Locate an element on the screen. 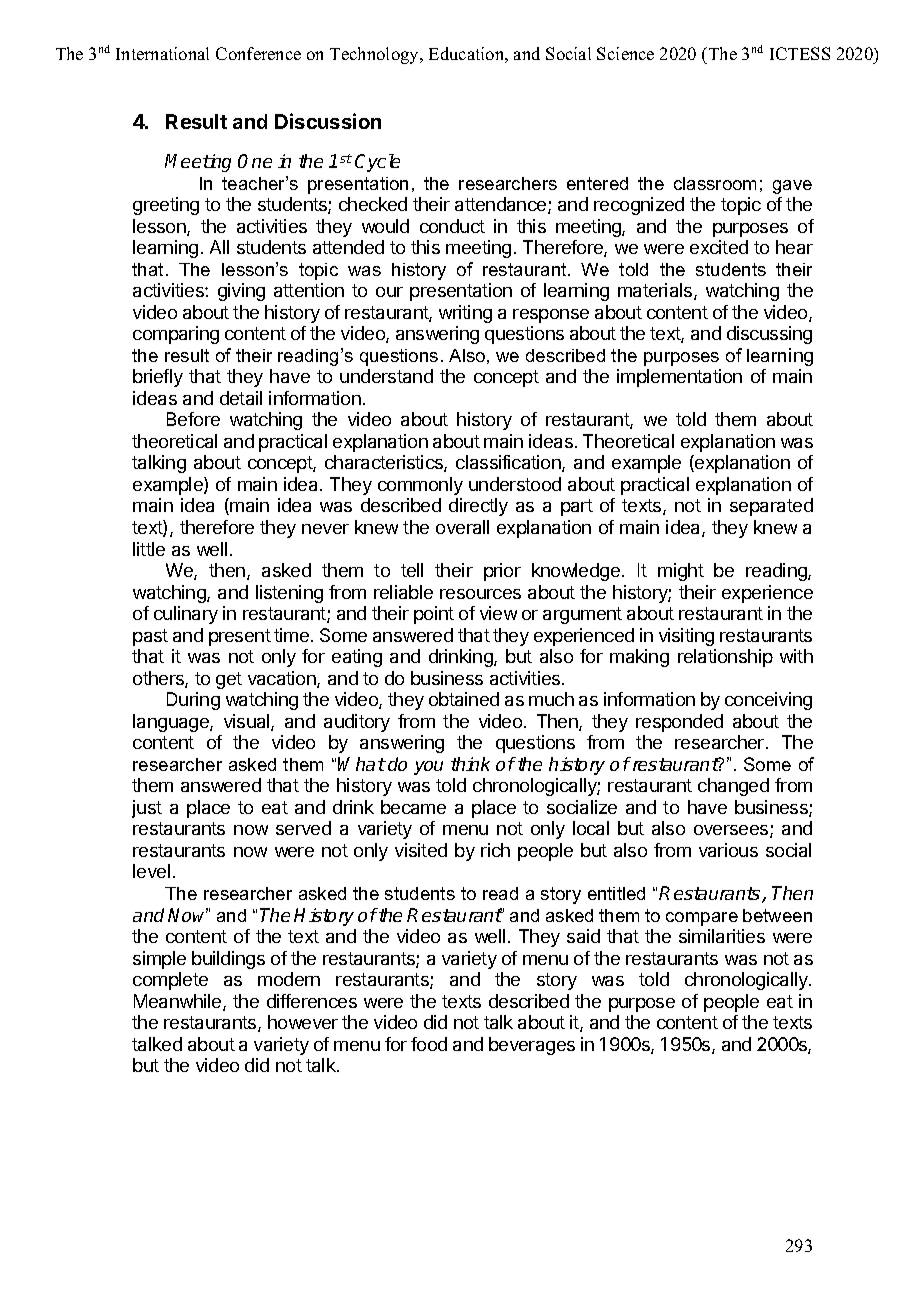 The image size is (924, 1309). Conference is located at coordinates (258, 53).
